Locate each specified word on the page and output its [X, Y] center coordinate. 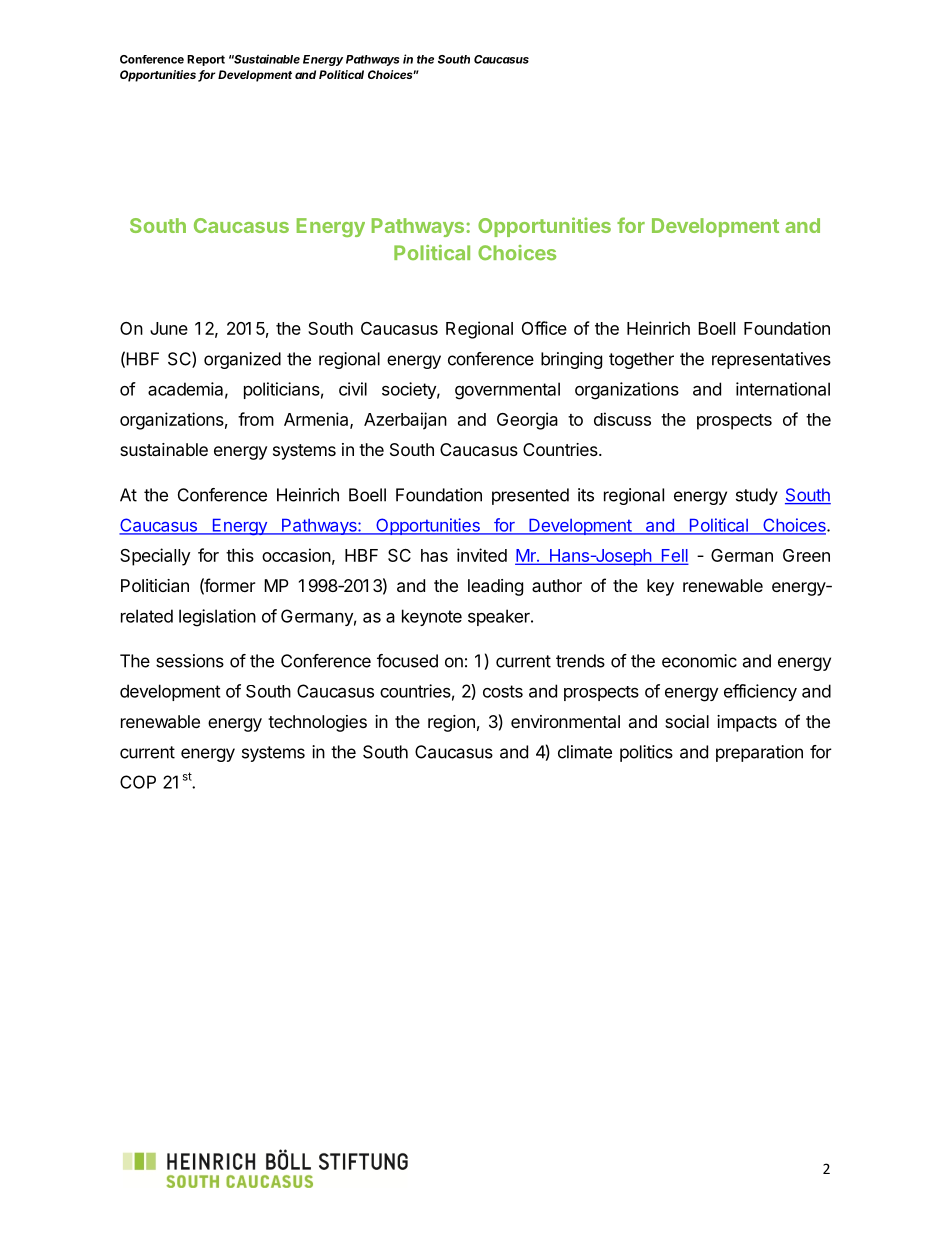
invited [482, 555]
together [641, 360]
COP [138, 782]
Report [206, 60]
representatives [771, 360]
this [240, 555]
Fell [673, 556]
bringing [571, 360]
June [169, 328]
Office [544, 328]
